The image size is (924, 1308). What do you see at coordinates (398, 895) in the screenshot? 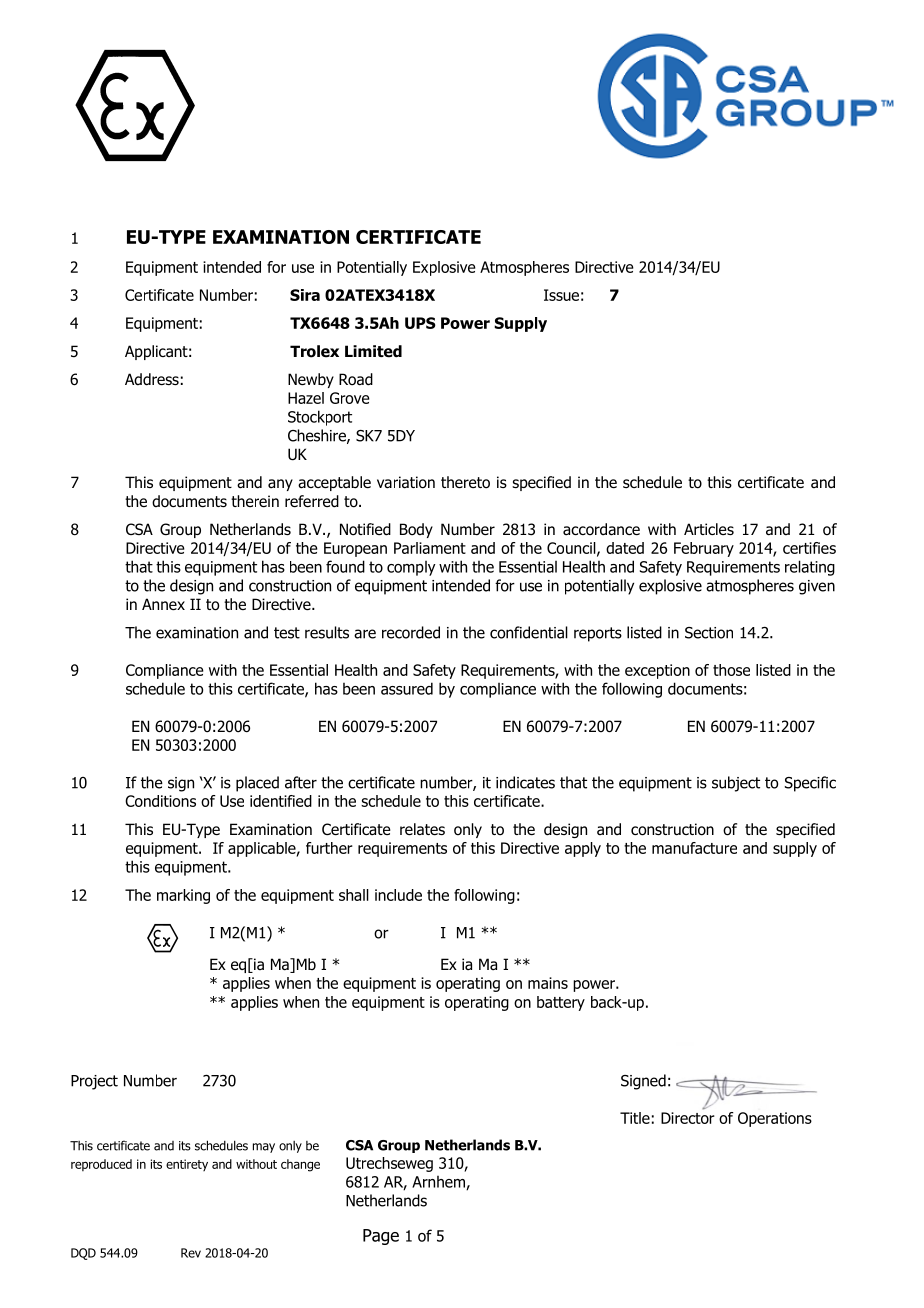
I see `include` at bounding box center [398, 895].
